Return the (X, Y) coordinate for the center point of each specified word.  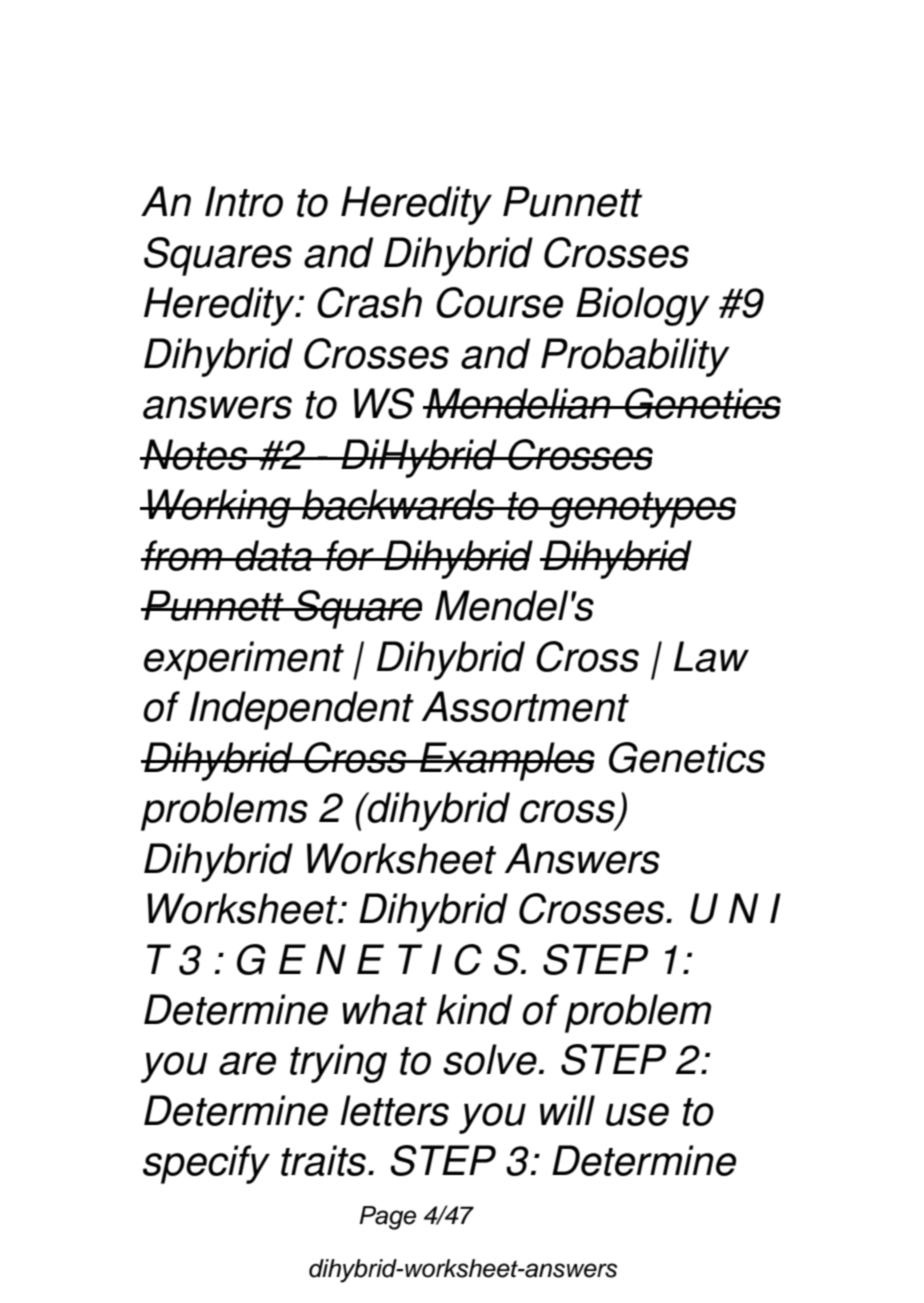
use (637, 1114)
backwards (398, 504)
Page (387, 1218)
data (273, 555)
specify (206, 1164)
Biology (643, 306)
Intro (244, 201)
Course (499, 302)
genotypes (642, 510)
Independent (301, 710)
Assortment (525, 706)
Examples (506, 761)
